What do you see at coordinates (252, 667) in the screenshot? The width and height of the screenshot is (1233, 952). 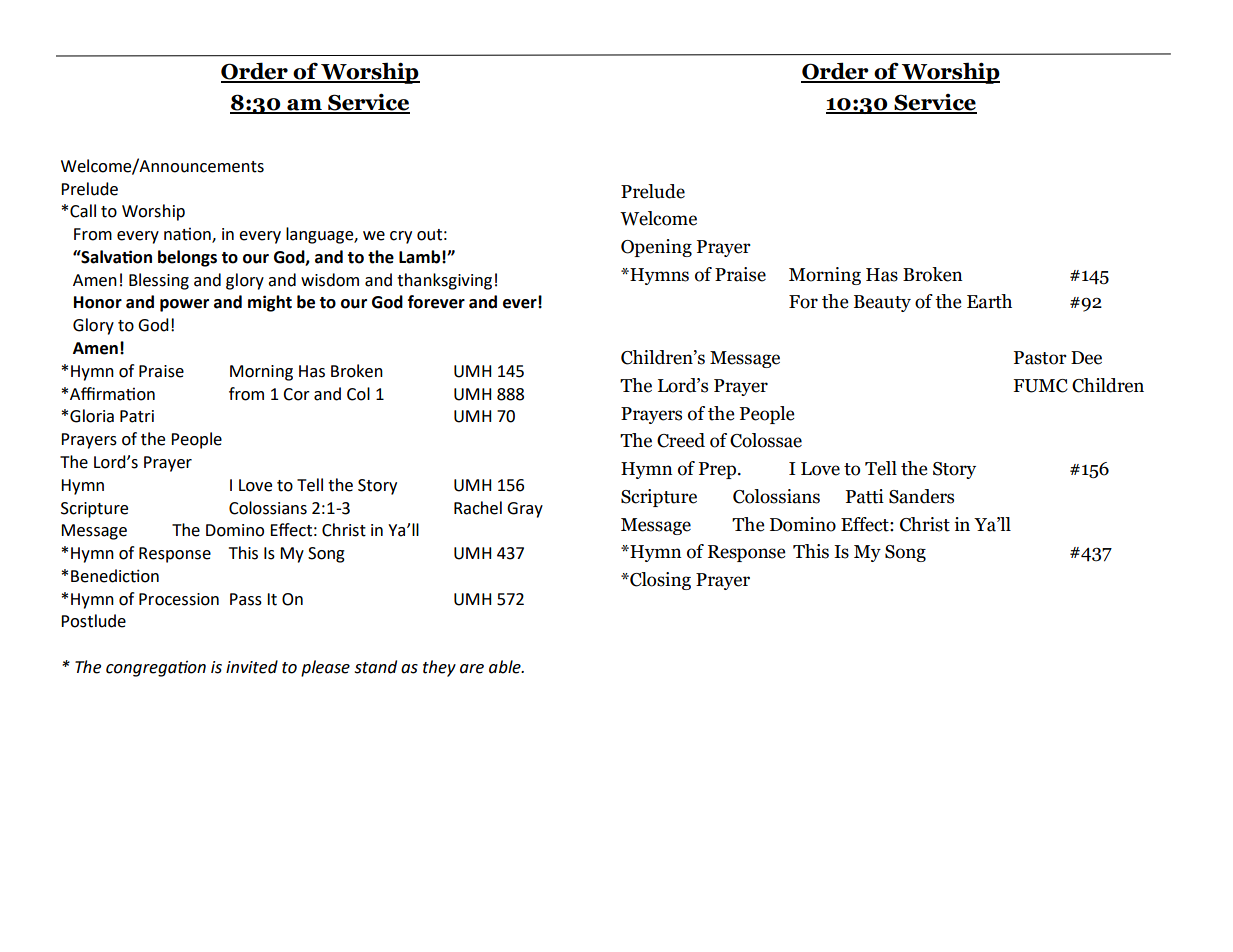 I see `invited` at bounding box center [252, 667].
